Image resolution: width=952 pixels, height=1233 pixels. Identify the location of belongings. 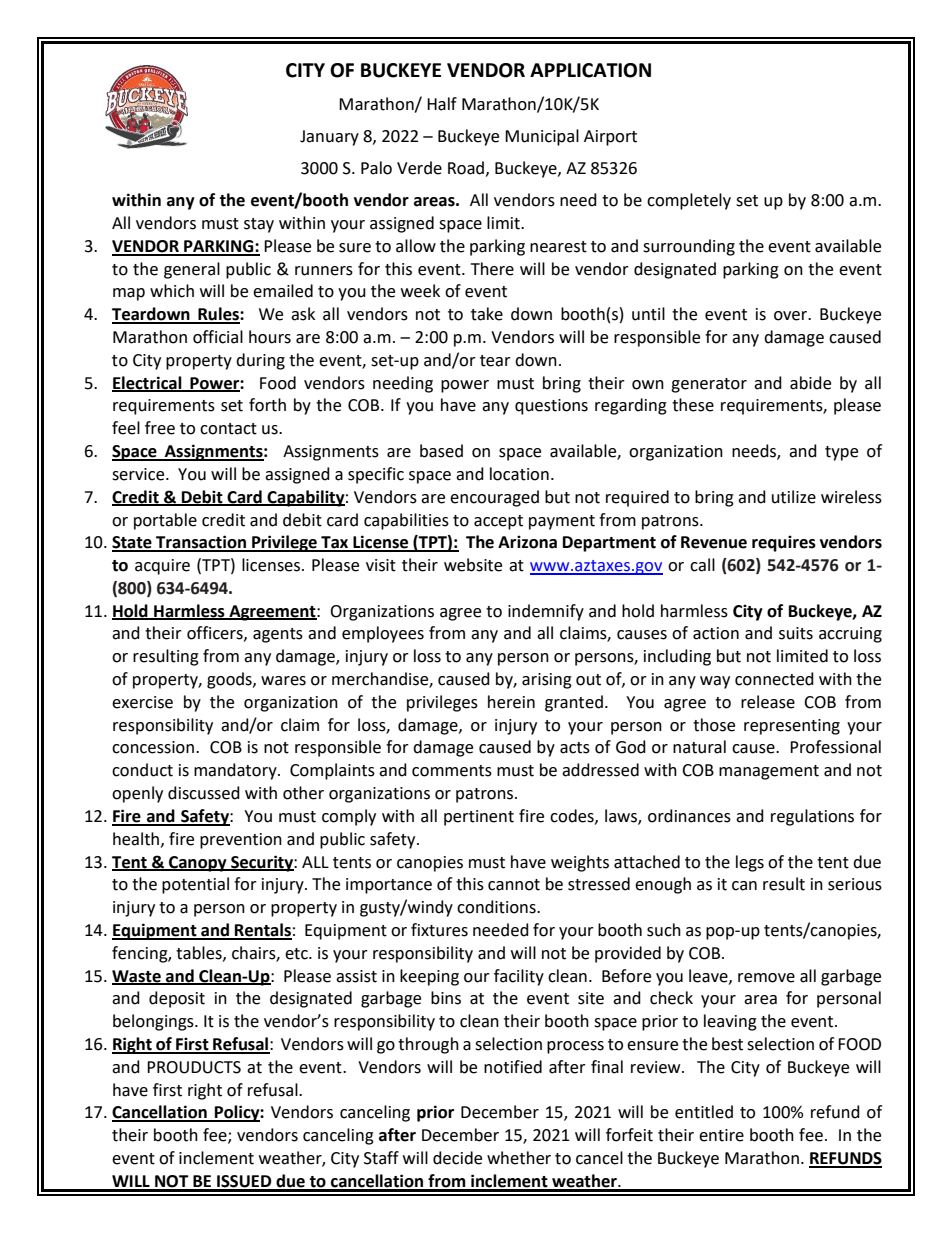
(154, 1022).
